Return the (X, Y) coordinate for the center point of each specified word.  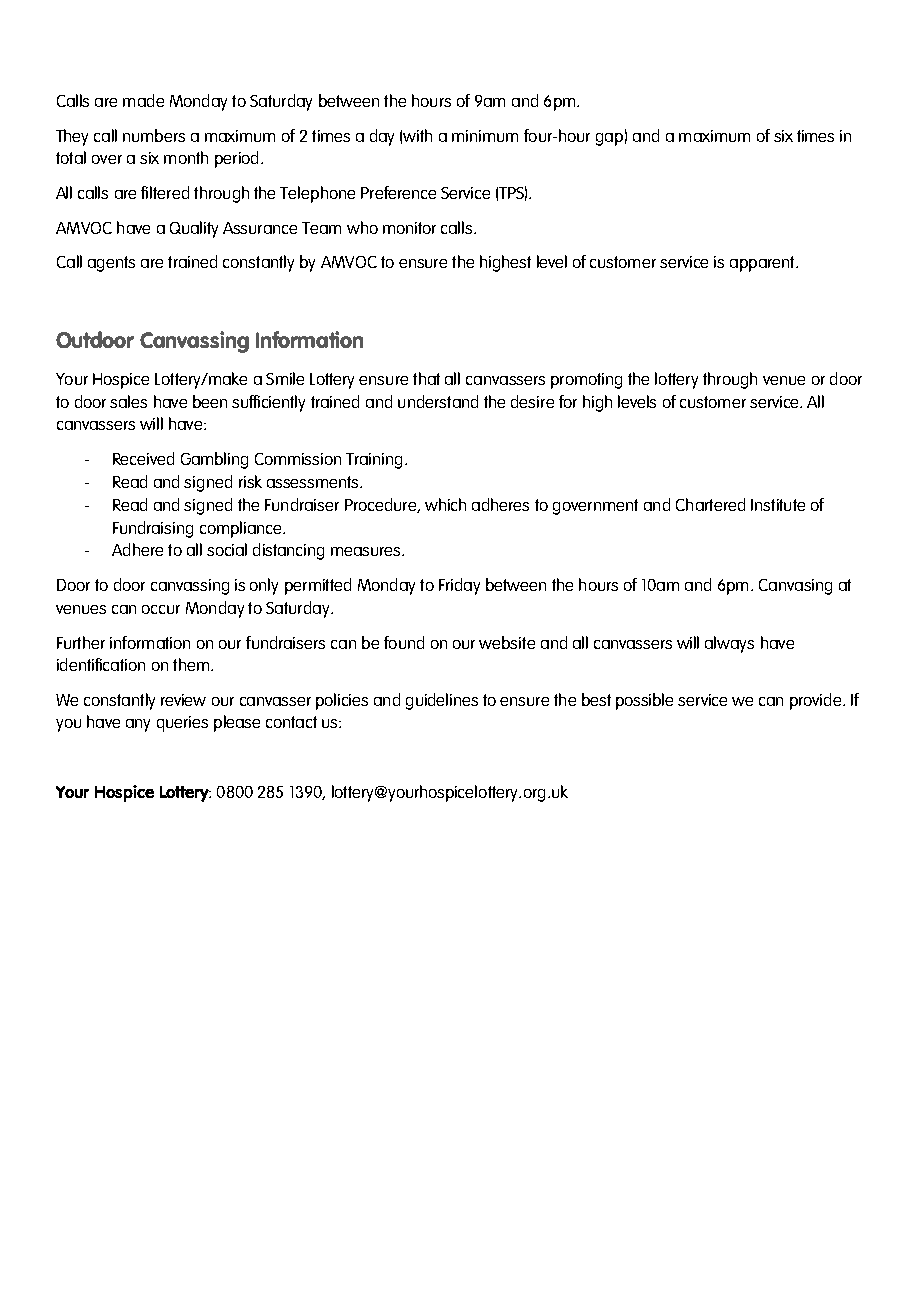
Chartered (710, 504)
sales (128, 401)
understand (438, 401)
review (183, 700)
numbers (154, 135)
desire (532, 401)
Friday (459, 586)
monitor (409, 228)
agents (111, 264)
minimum (485, 136)
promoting (586, 381)
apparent (763, 264)
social (227, 549)
